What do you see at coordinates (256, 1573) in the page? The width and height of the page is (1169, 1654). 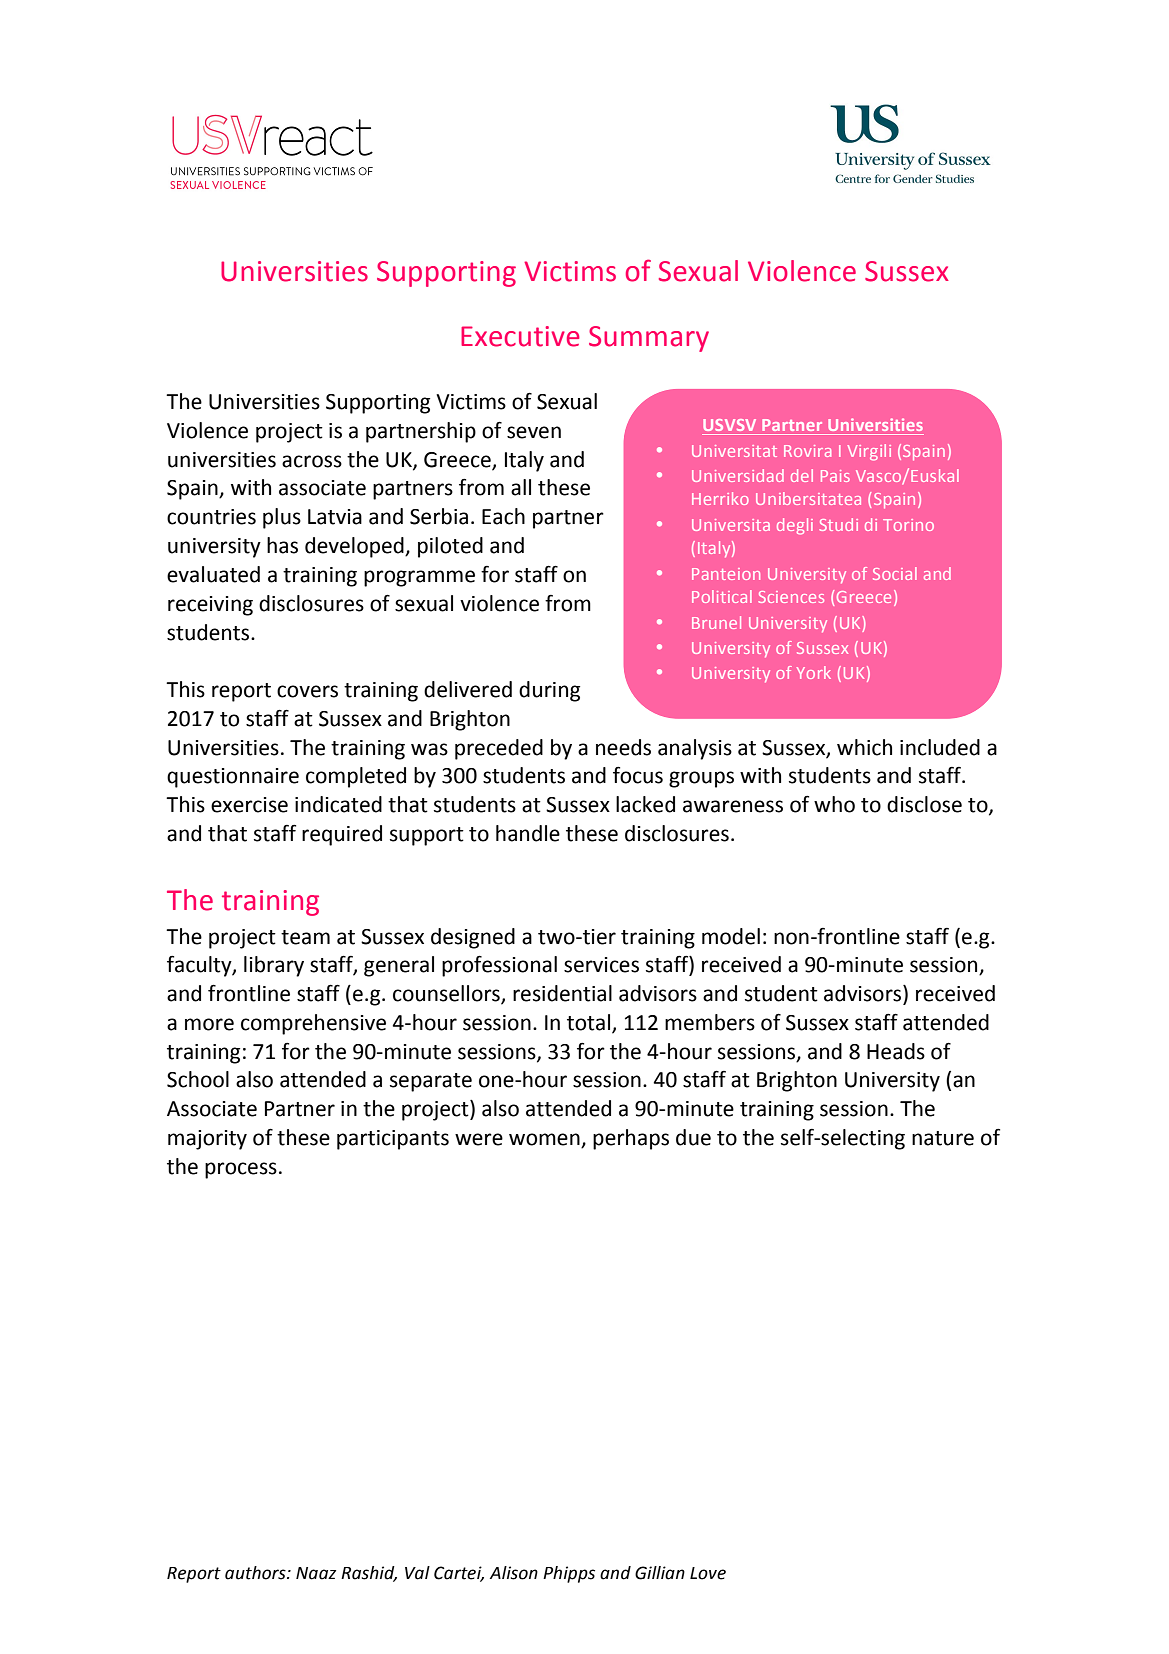 I see `authors` at bounding box center [256, 1573].
